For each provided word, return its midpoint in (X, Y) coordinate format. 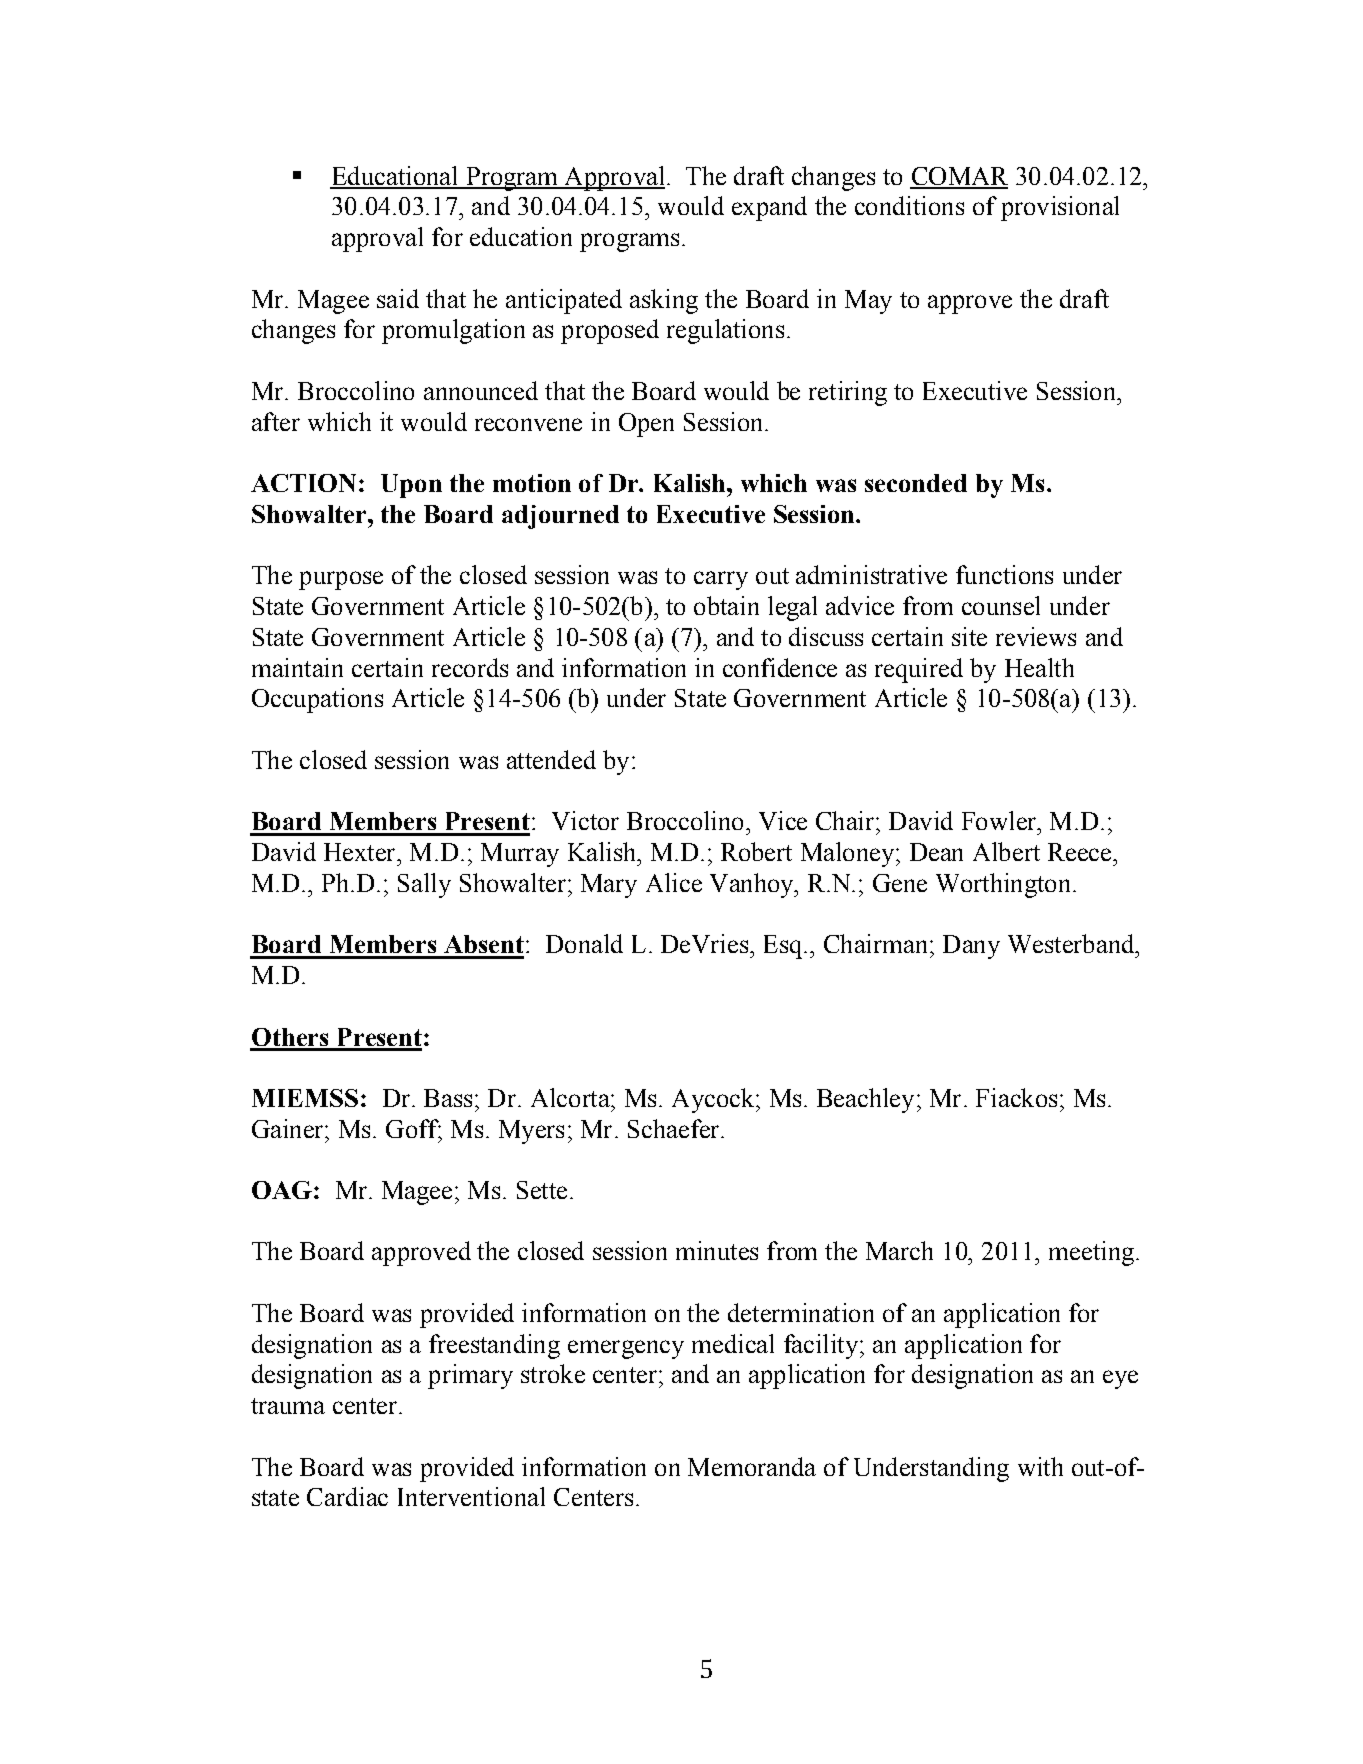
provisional (1060, 208)
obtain (726, 605)
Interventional (471, 1496)
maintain (297, 667)
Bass (448, 1098)
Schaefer (675, 1128)
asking (664, 301)
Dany (971, 947)
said (398, 298)
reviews (1036, 636)
